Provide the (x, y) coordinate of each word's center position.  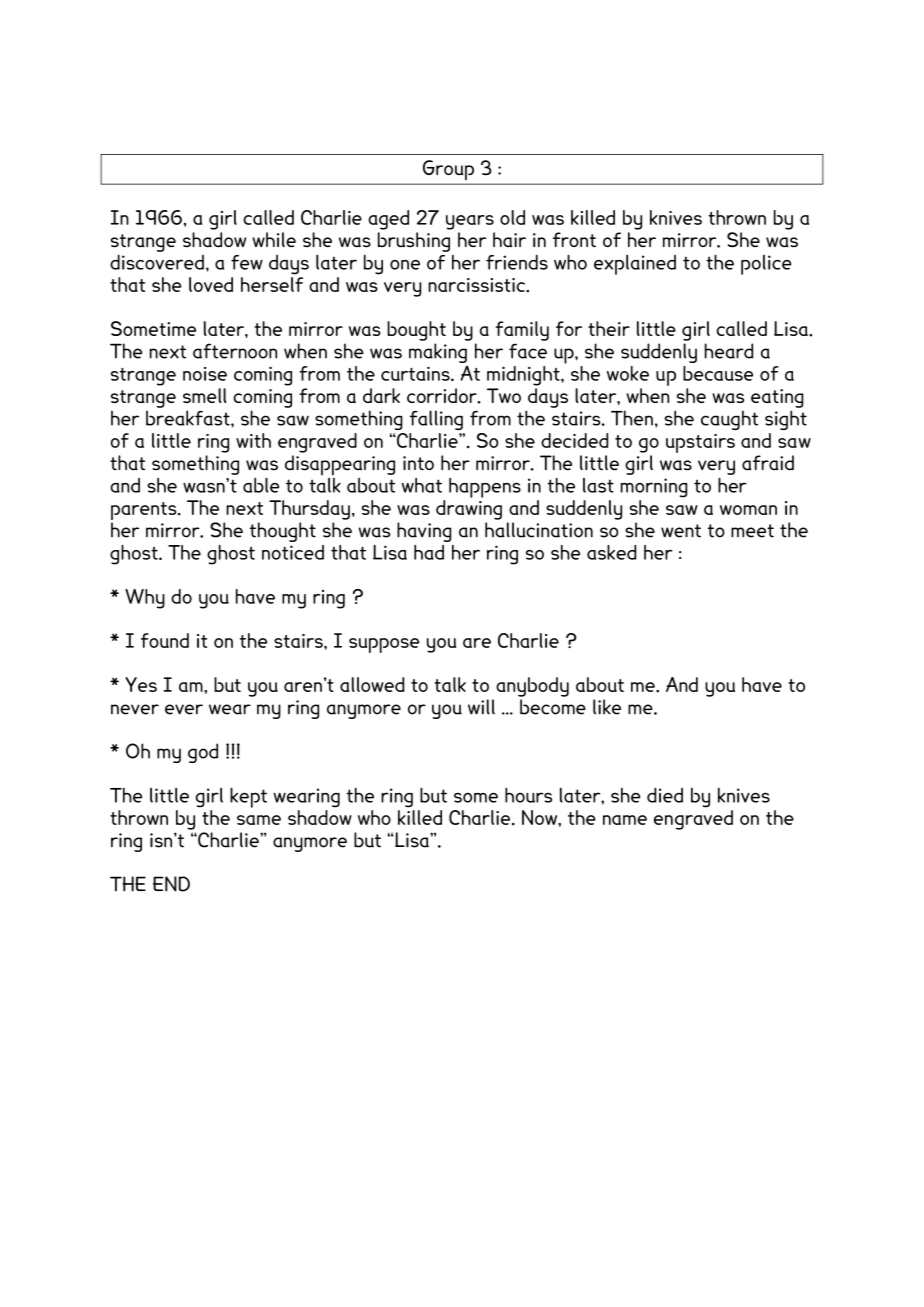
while (274, 239)
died (665, 795)
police (766, 265)
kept (248, 797)
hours (528, 795)
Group (448, 170)
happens (485, 488)
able (261, 485)
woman (748, 510)
